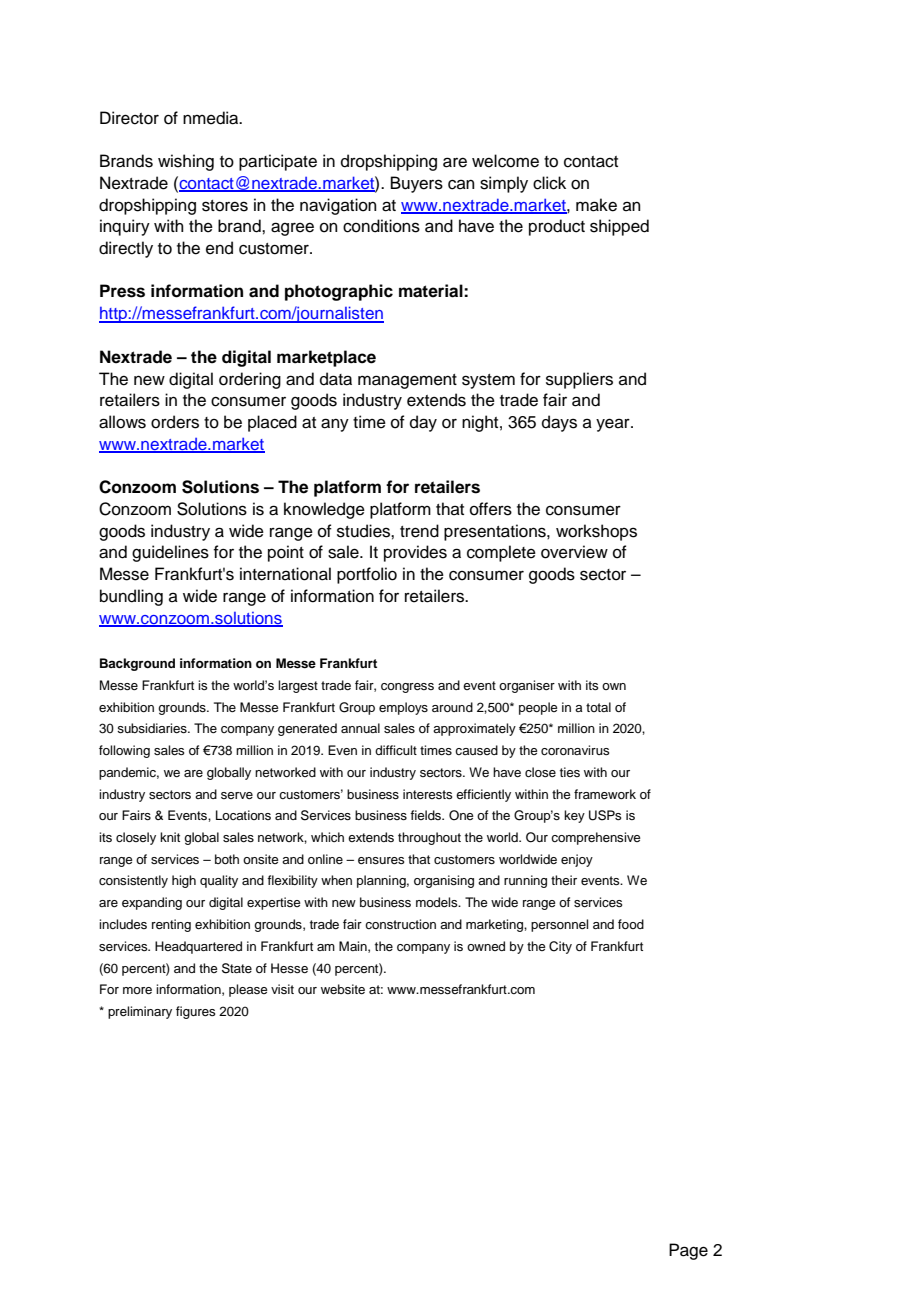  What do you see at coordinates (407, 381) in the screenshot?
I see `management` at bounding box center [407, 381].
